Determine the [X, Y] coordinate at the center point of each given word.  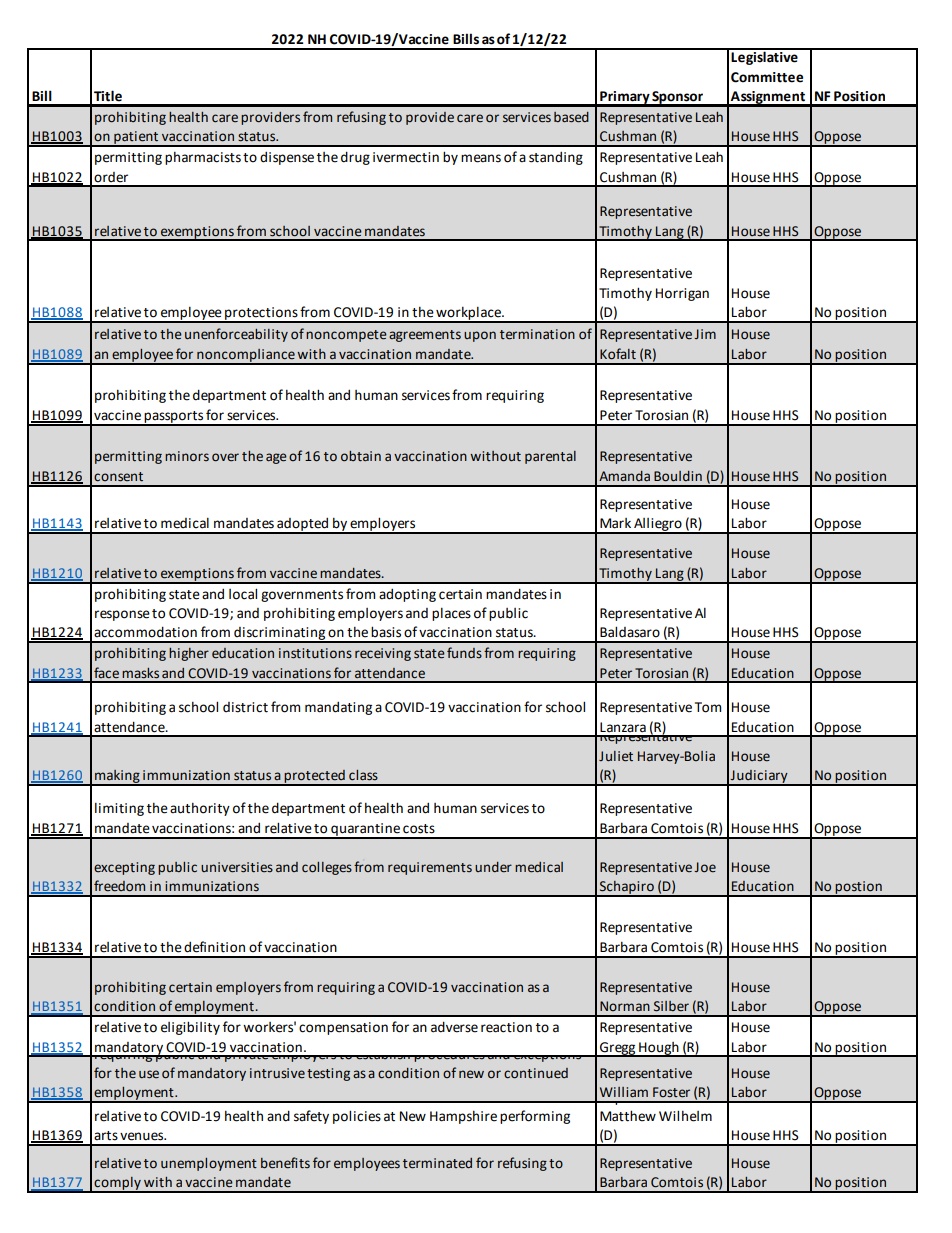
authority [200, 809]
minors [187, 456]
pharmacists [203, 158]
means [481, 158]
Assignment [768, 98]
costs [419, 829]
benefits [285, 1163]
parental [550, 457]
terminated [437, 1163]
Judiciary [759, 777]
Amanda [624, 476]
